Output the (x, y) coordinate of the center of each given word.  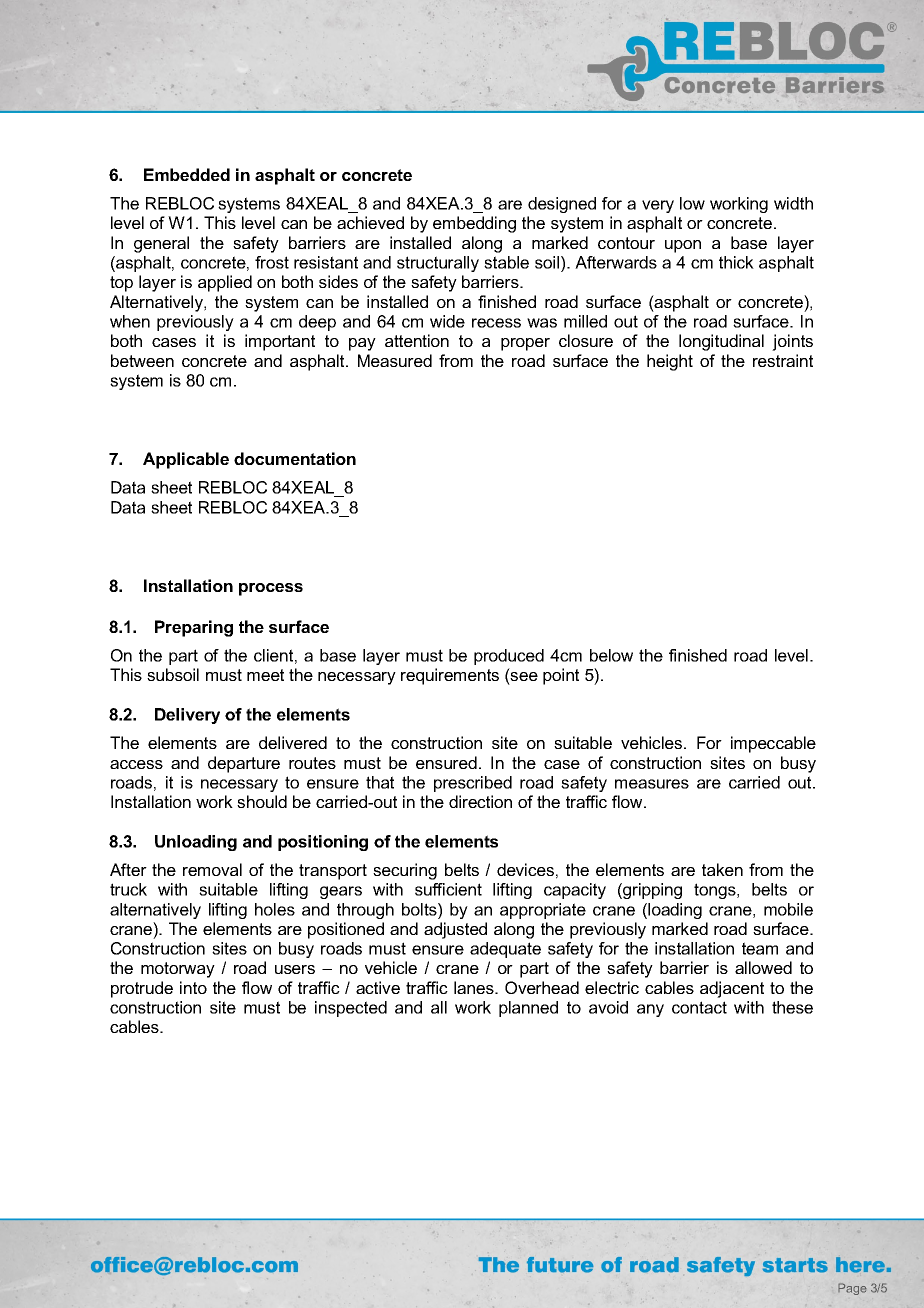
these (792, 1007)
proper (525, 344)
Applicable (186, 460)
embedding (474, 224)
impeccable (773, 744)
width (793, 203)
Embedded (187, 174)
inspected (351, 1009)
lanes (475, 987)
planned (528, 1009)
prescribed (473, 784)
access (136, 764)
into (193, 987)
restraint (783, 360)
